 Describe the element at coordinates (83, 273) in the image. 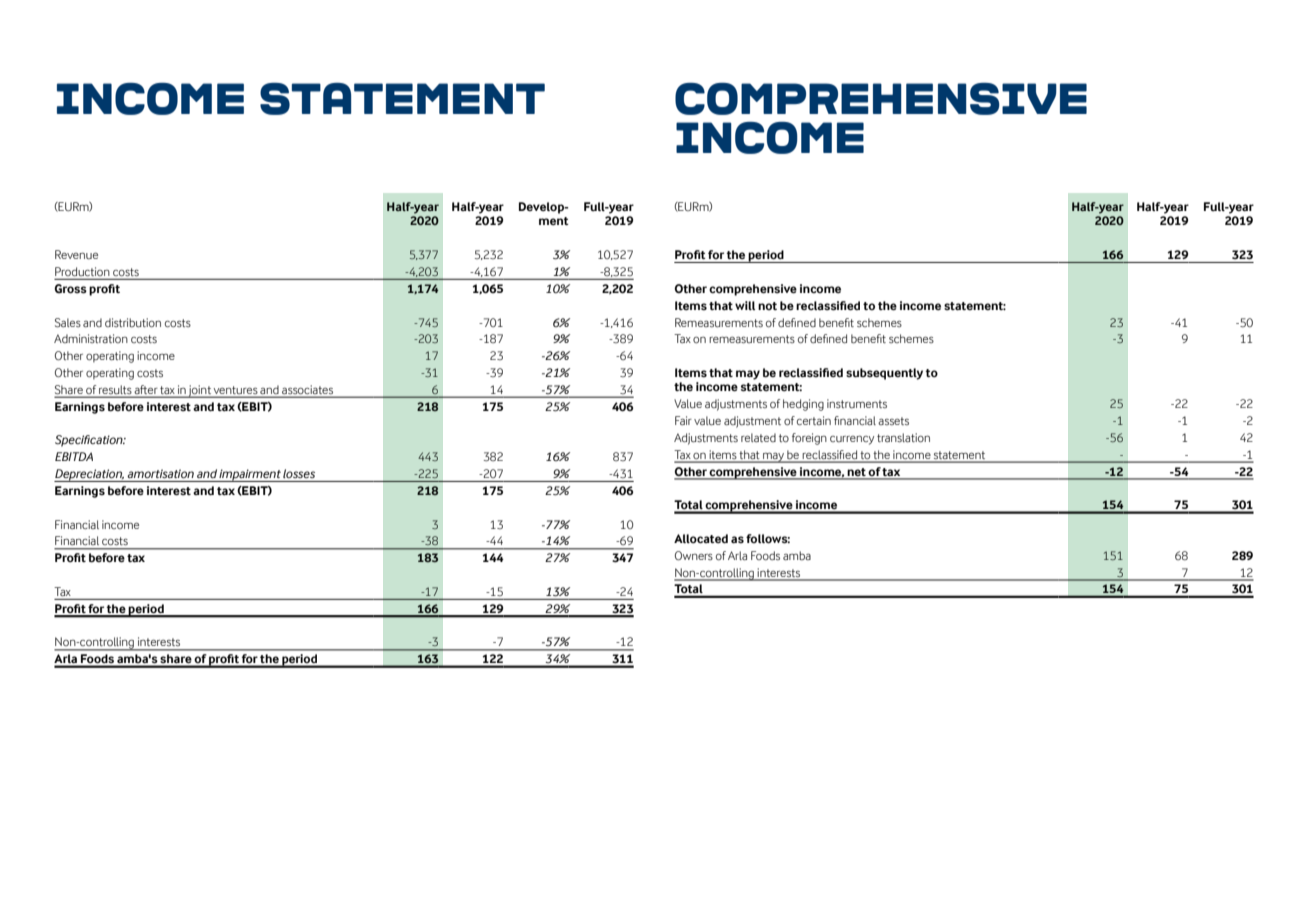

I see `Production` at that location.
